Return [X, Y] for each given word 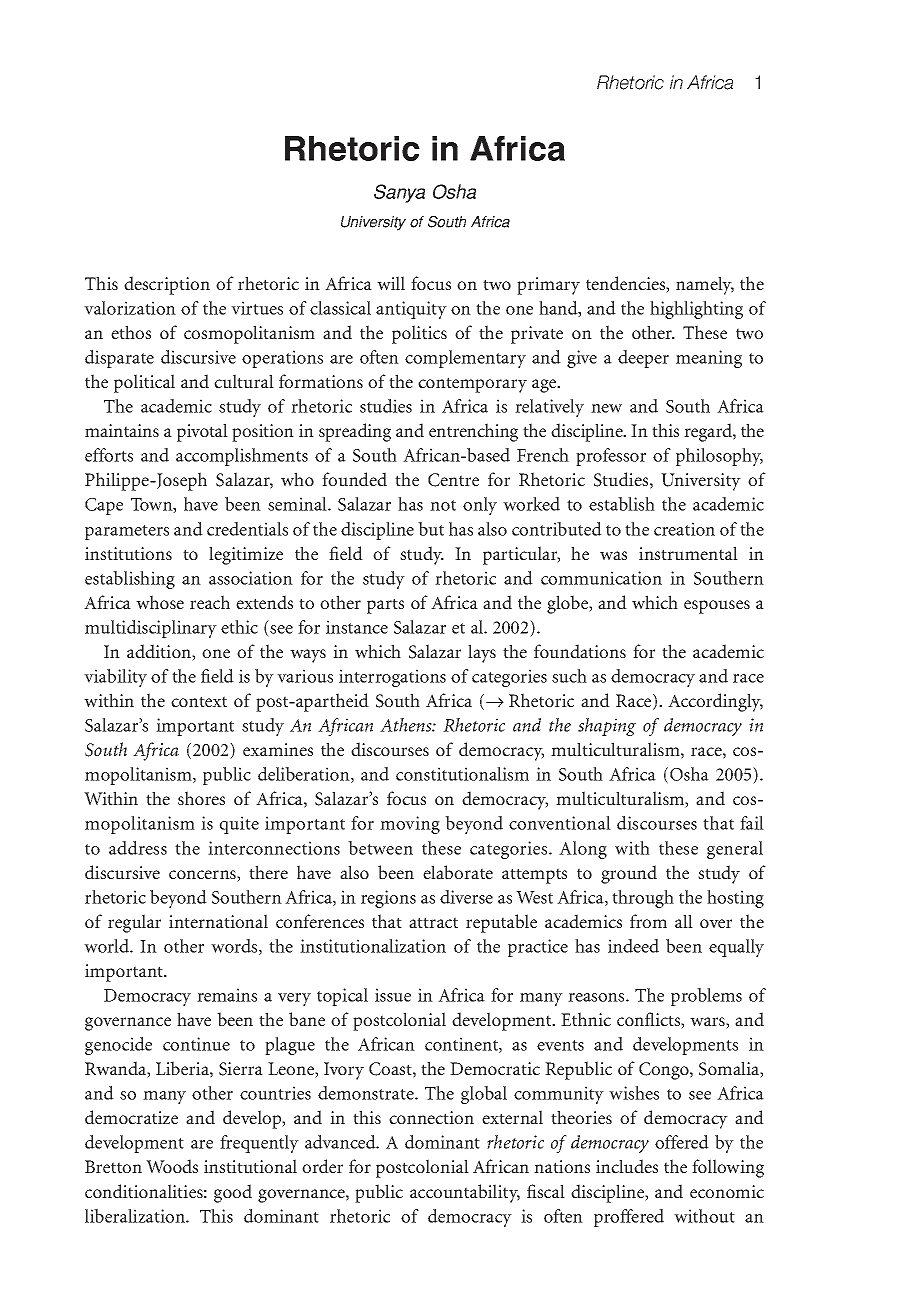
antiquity [411, 310]
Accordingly [715, 702]
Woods [172, 1166]
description [167, 285]
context [199, 701]
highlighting [696, 310]
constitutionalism [462, 774]
